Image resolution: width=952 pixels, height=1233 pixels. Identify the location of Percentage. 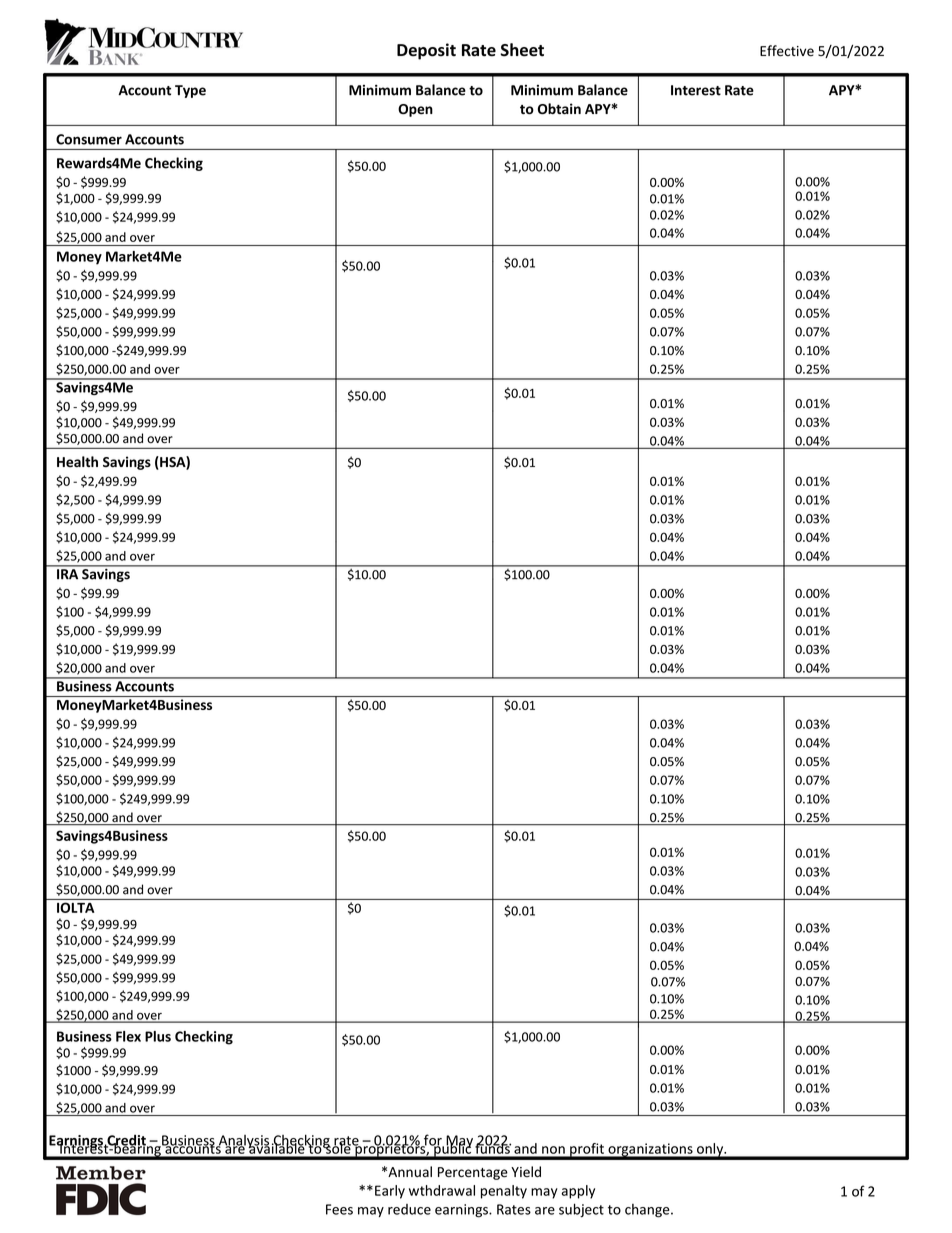
(473, 1173).
